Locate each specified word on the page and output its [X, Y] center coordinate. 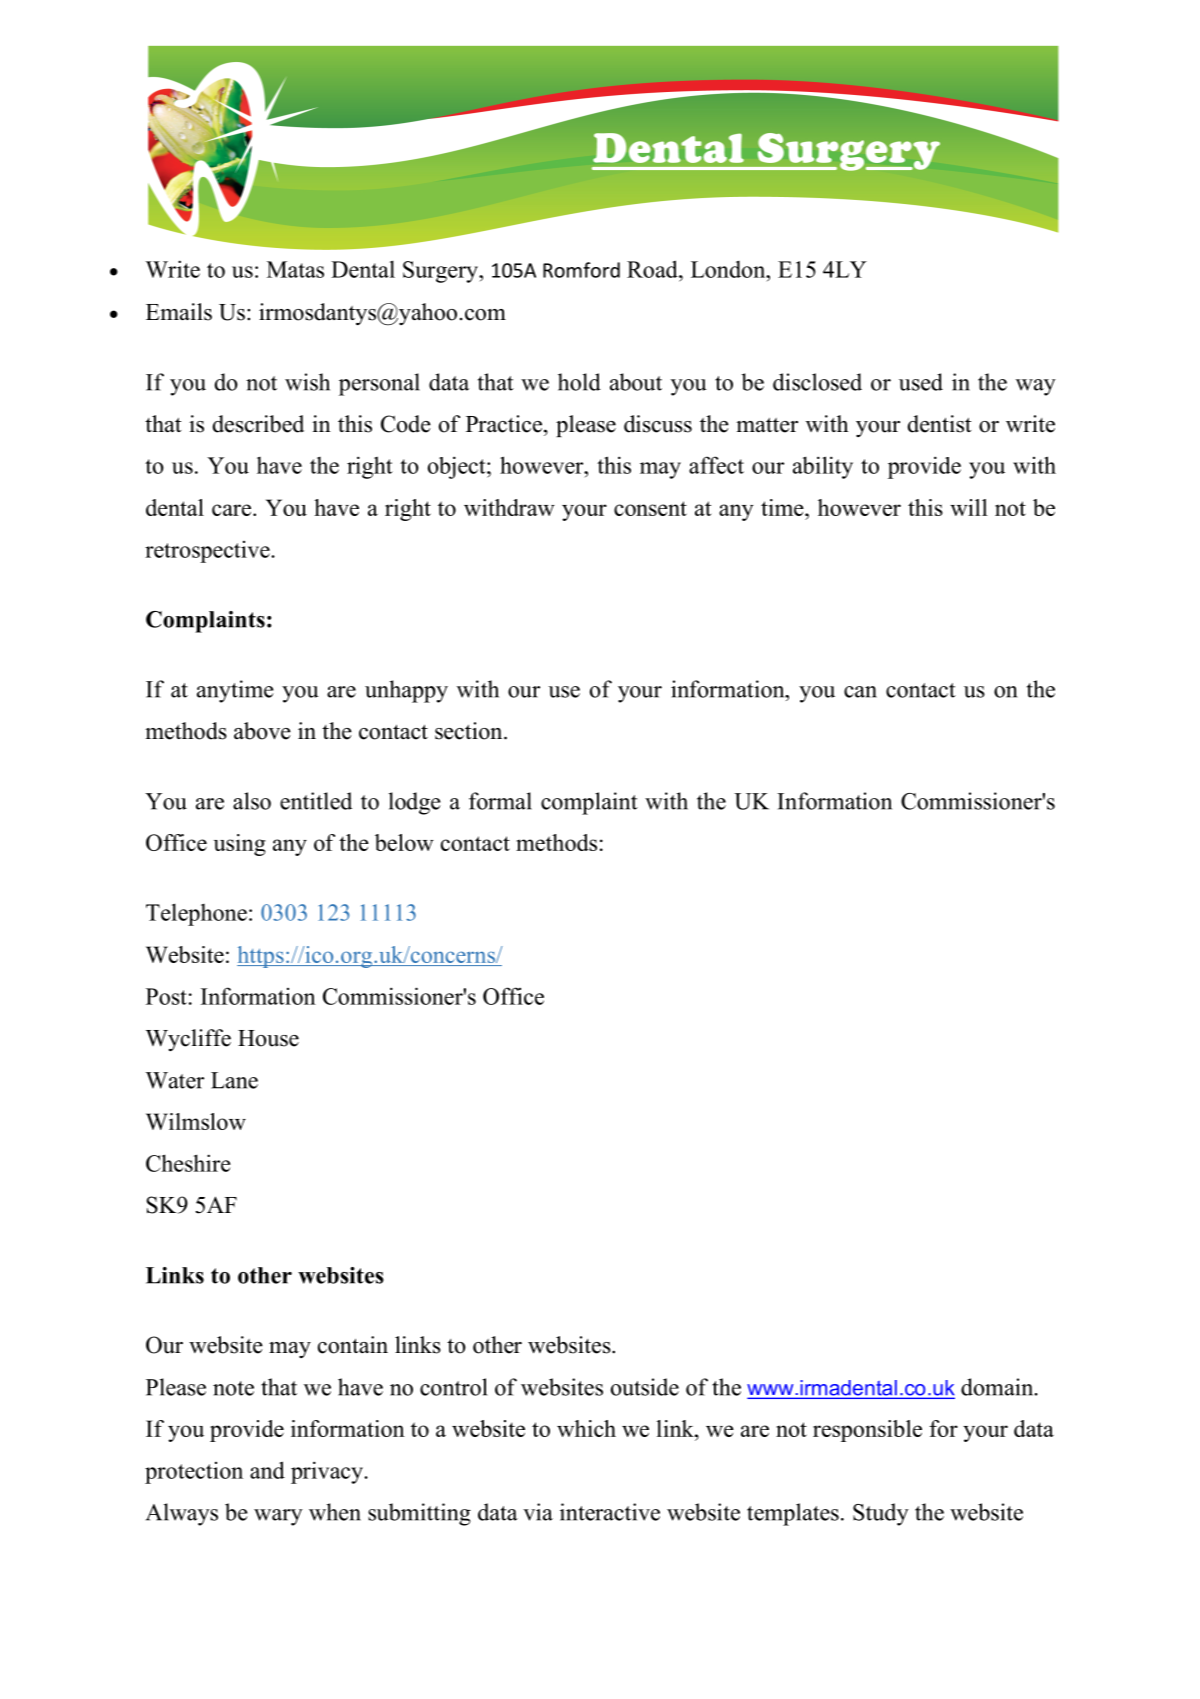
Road [653, 269]
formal [500, 801]
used [921, 382]
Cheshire [188, 1163]
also [252, 801]
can [860, 692]
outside [645, 1387]
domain [998, 1387]
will [969, 507]
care [233, 510]
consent [650, 508]
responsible [867, 1431]
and [267, 1470]
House [268, 1038]
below [404, 842]
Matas [295, 269]
